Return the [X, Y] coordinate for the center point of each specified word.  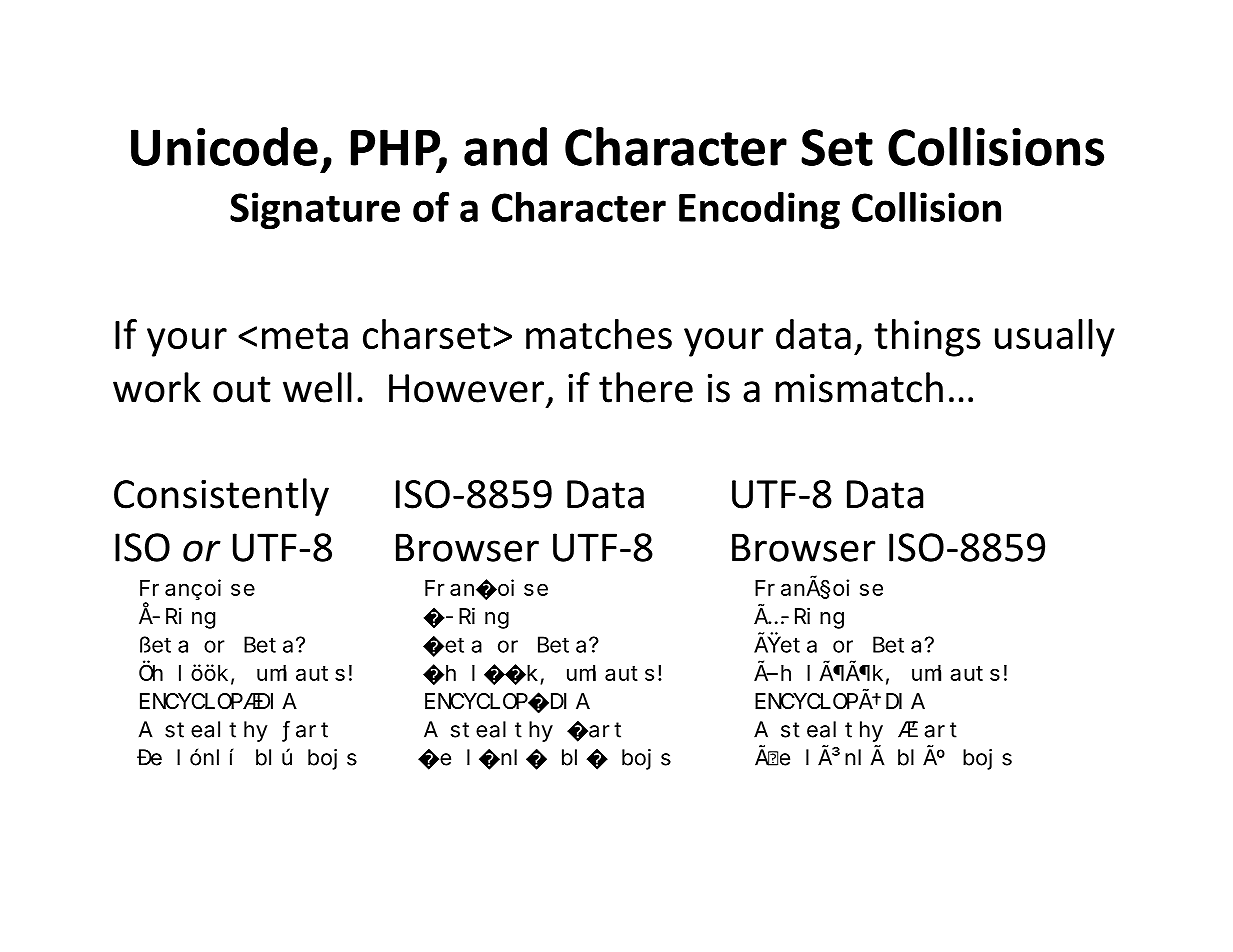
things [927, 338]
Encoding [759, 211]
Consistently [221, 497]
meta [305, 336]
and [505, 146]
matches [599, 334]
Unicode [224, 146]
